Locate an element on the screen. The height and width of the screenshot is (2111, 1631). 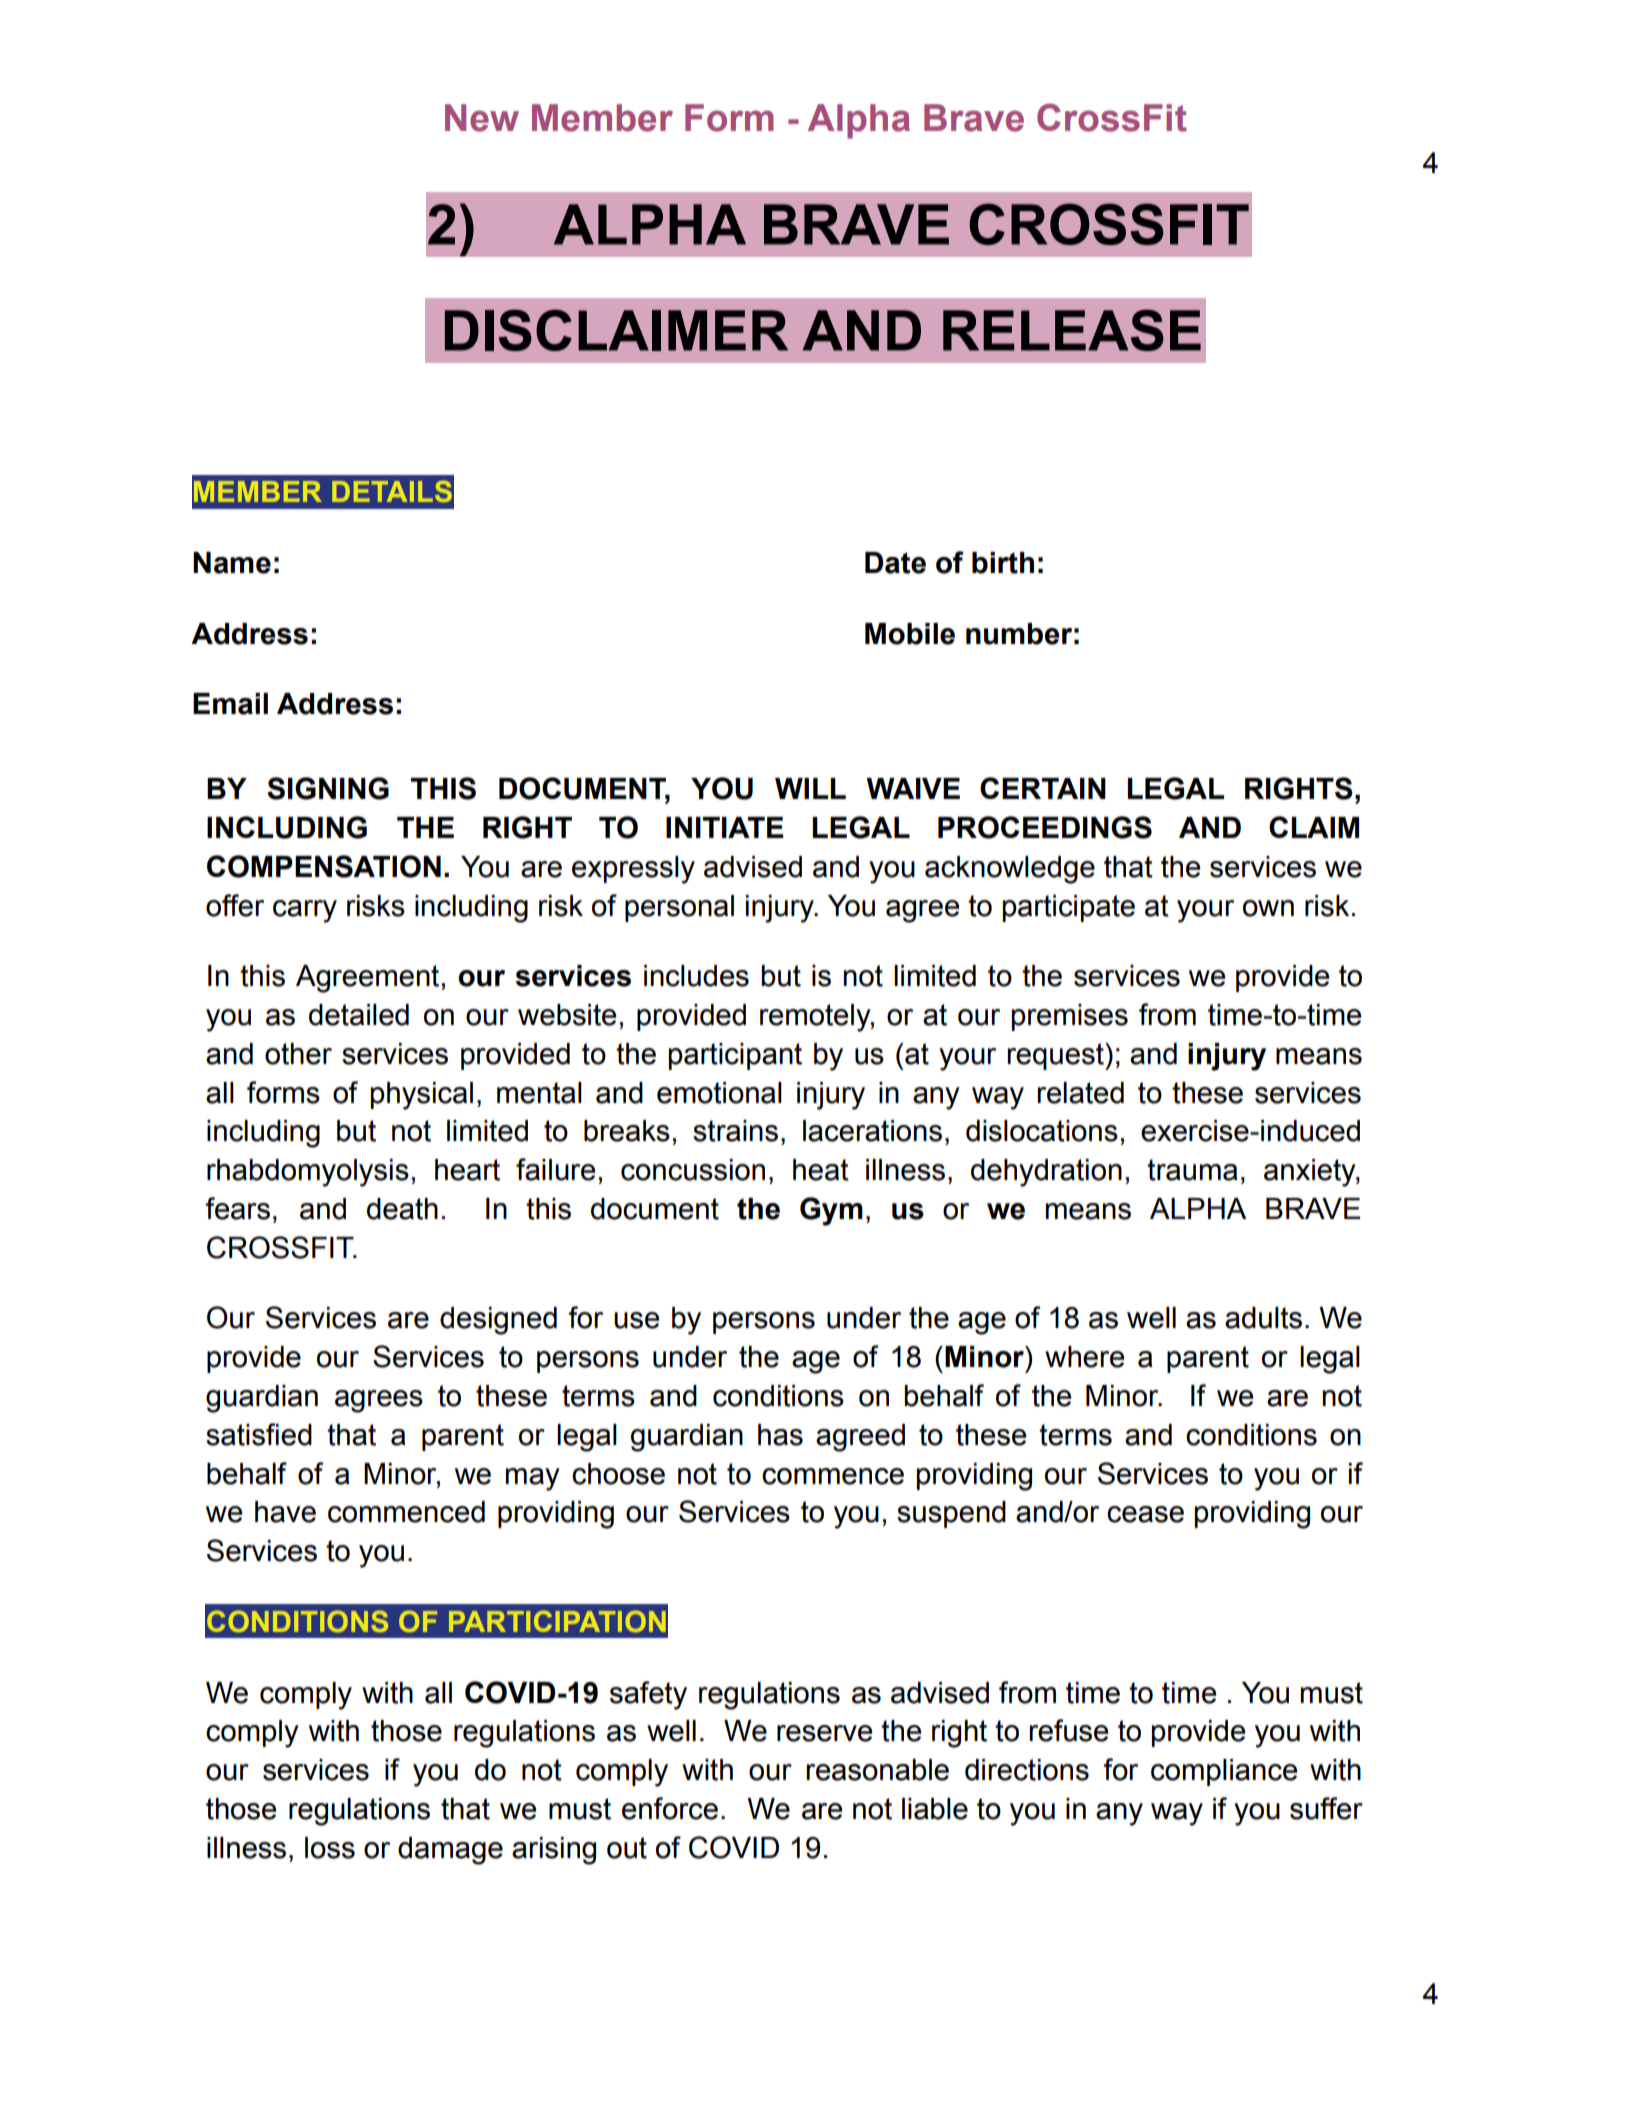
birth is located at coordinates (1003, 563).
